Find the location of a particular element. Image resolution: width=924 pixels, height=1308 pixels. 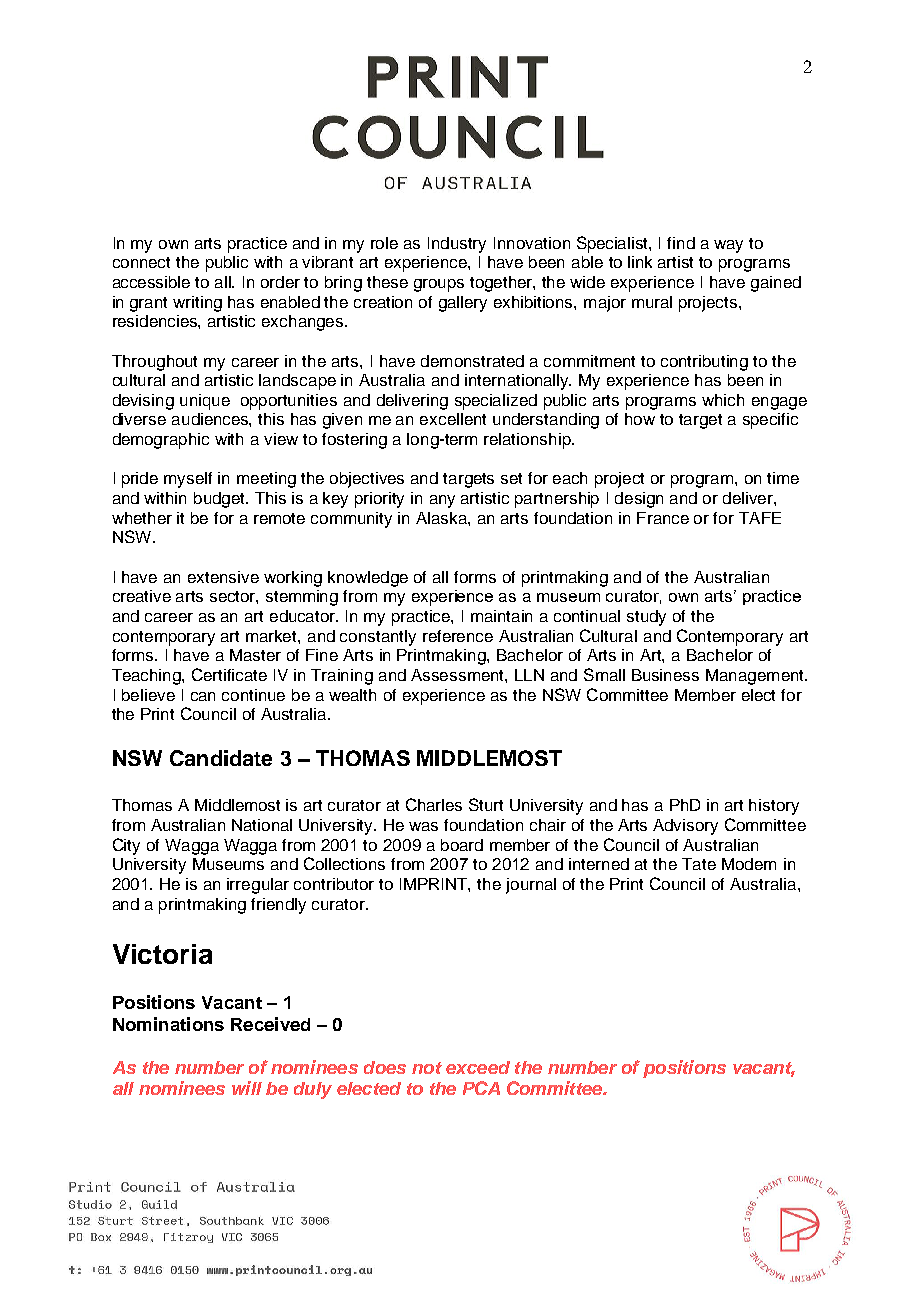

way is located at coordinates (728, 246).
